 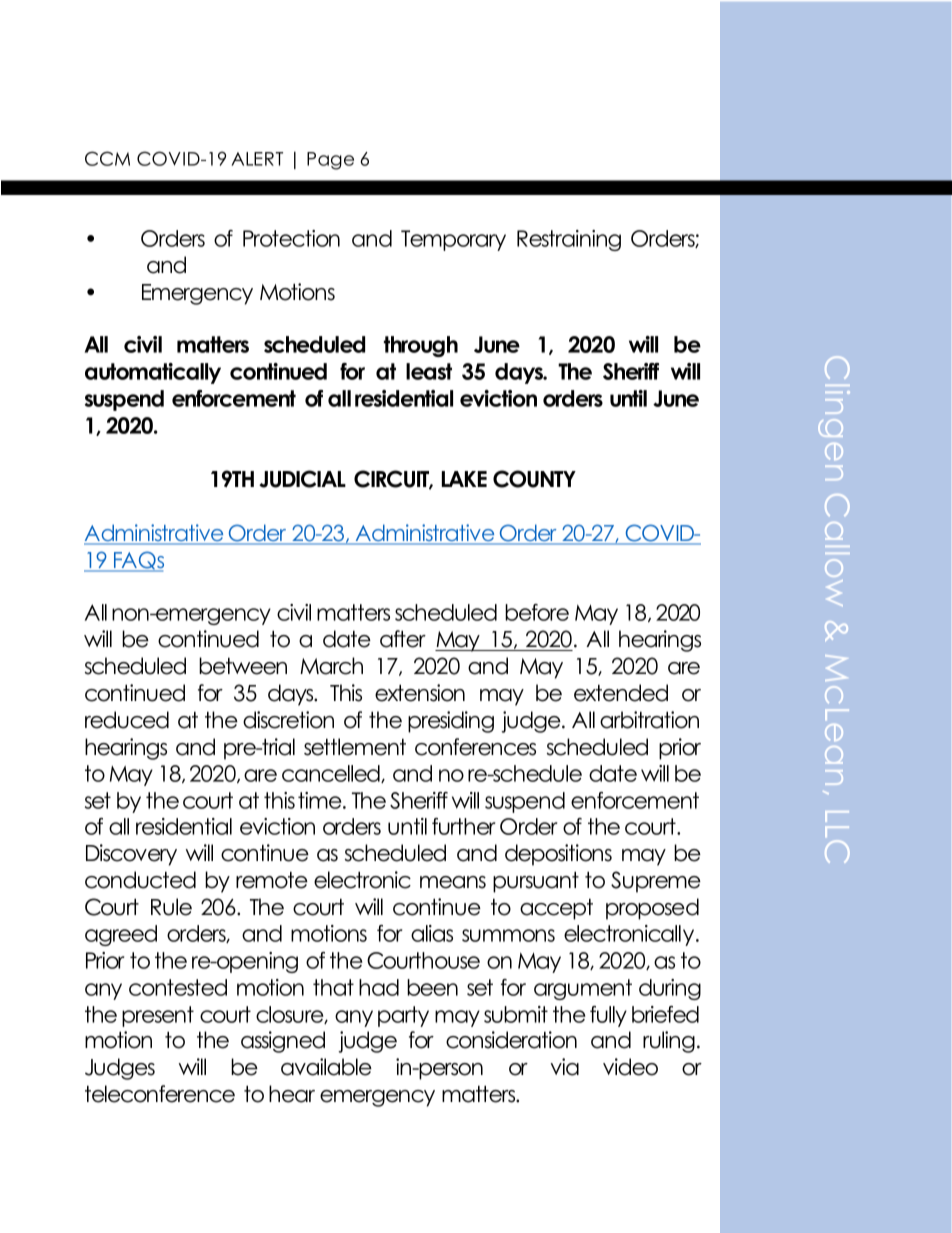 I want to click on teleconference, so click(x=160, y=1094).
